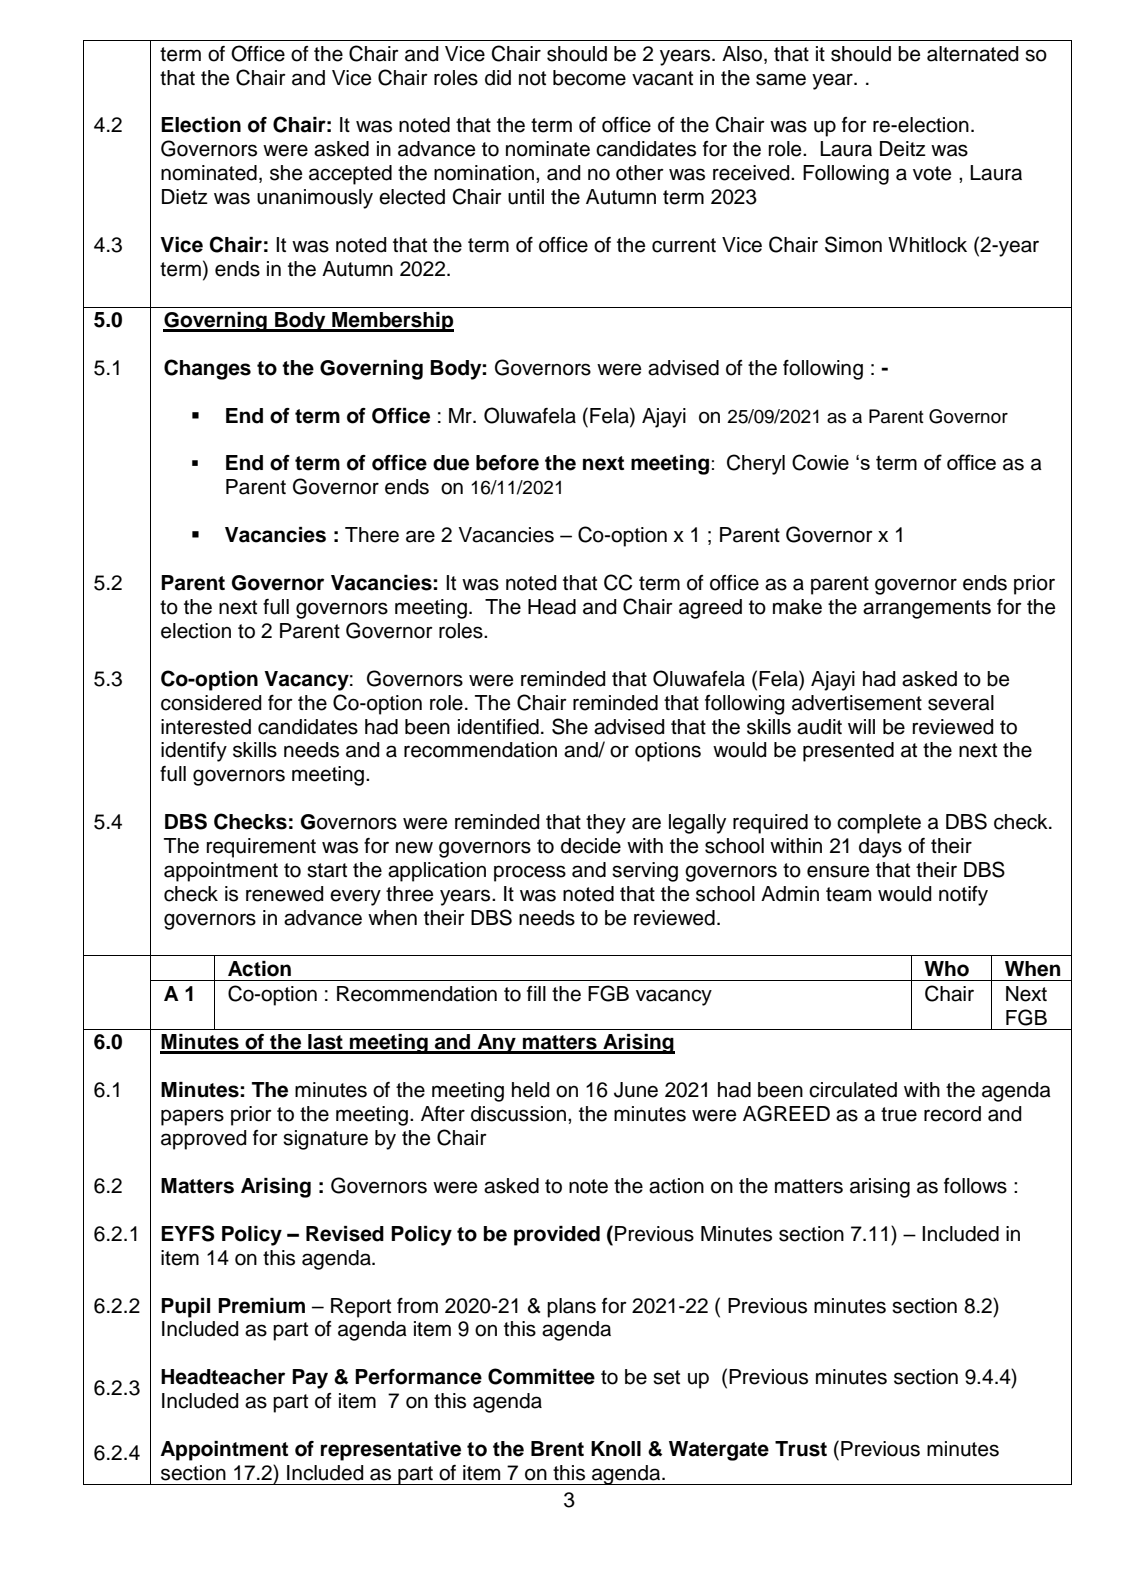  What do you see at coordinates (507, 463) in the screenshot?
I see `before` at bounding box center [507, 463].
